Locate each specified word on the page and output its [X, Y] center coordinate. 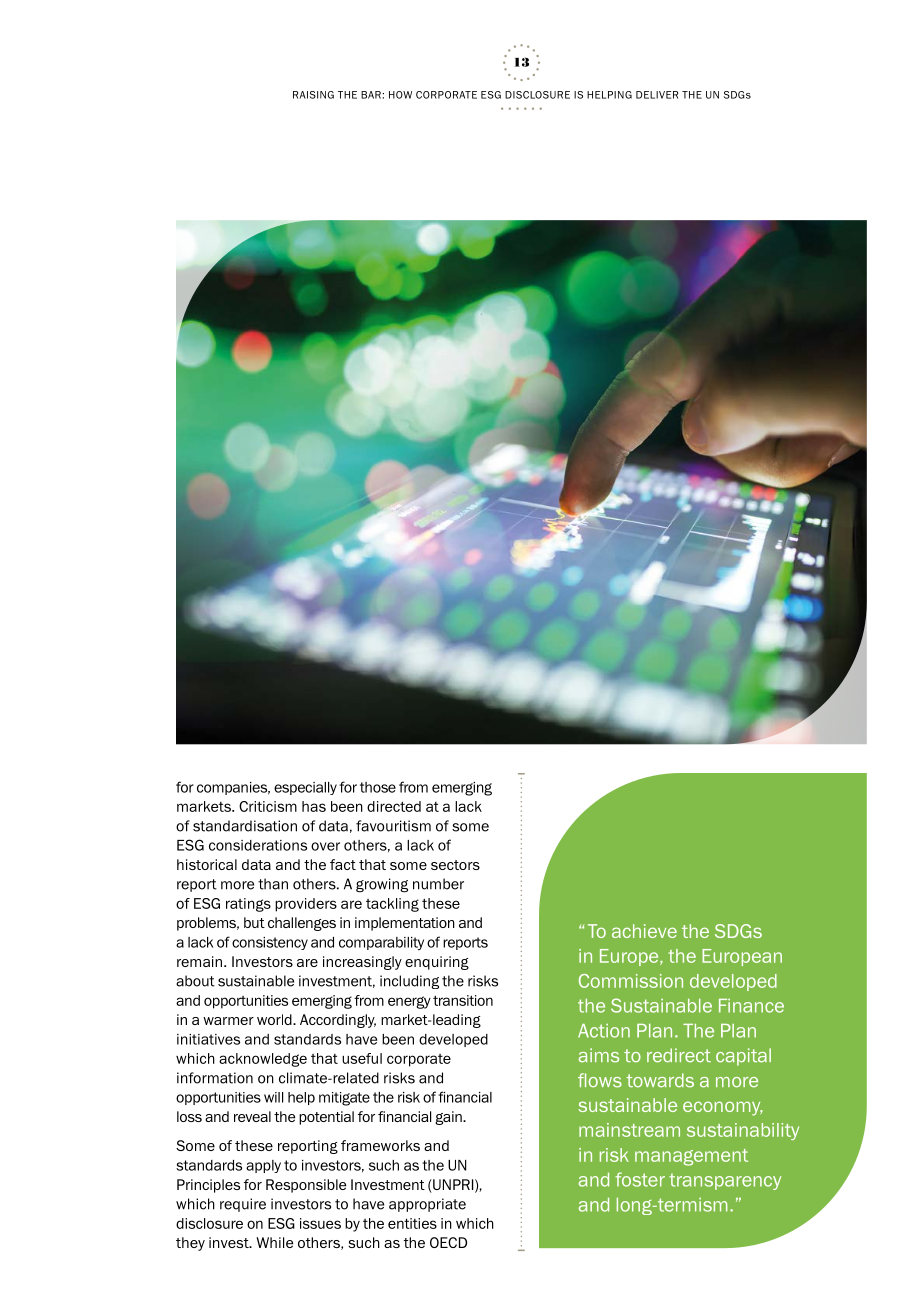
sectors [455, 865]
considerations [258, 845]
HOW [400, 95]
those [378, 787]
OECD [448, 1242]
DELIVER [657, 95]
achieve [644, 931]
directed [394, 806]
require [243, 1205]
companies [233, 788]
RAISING [313, 95]
